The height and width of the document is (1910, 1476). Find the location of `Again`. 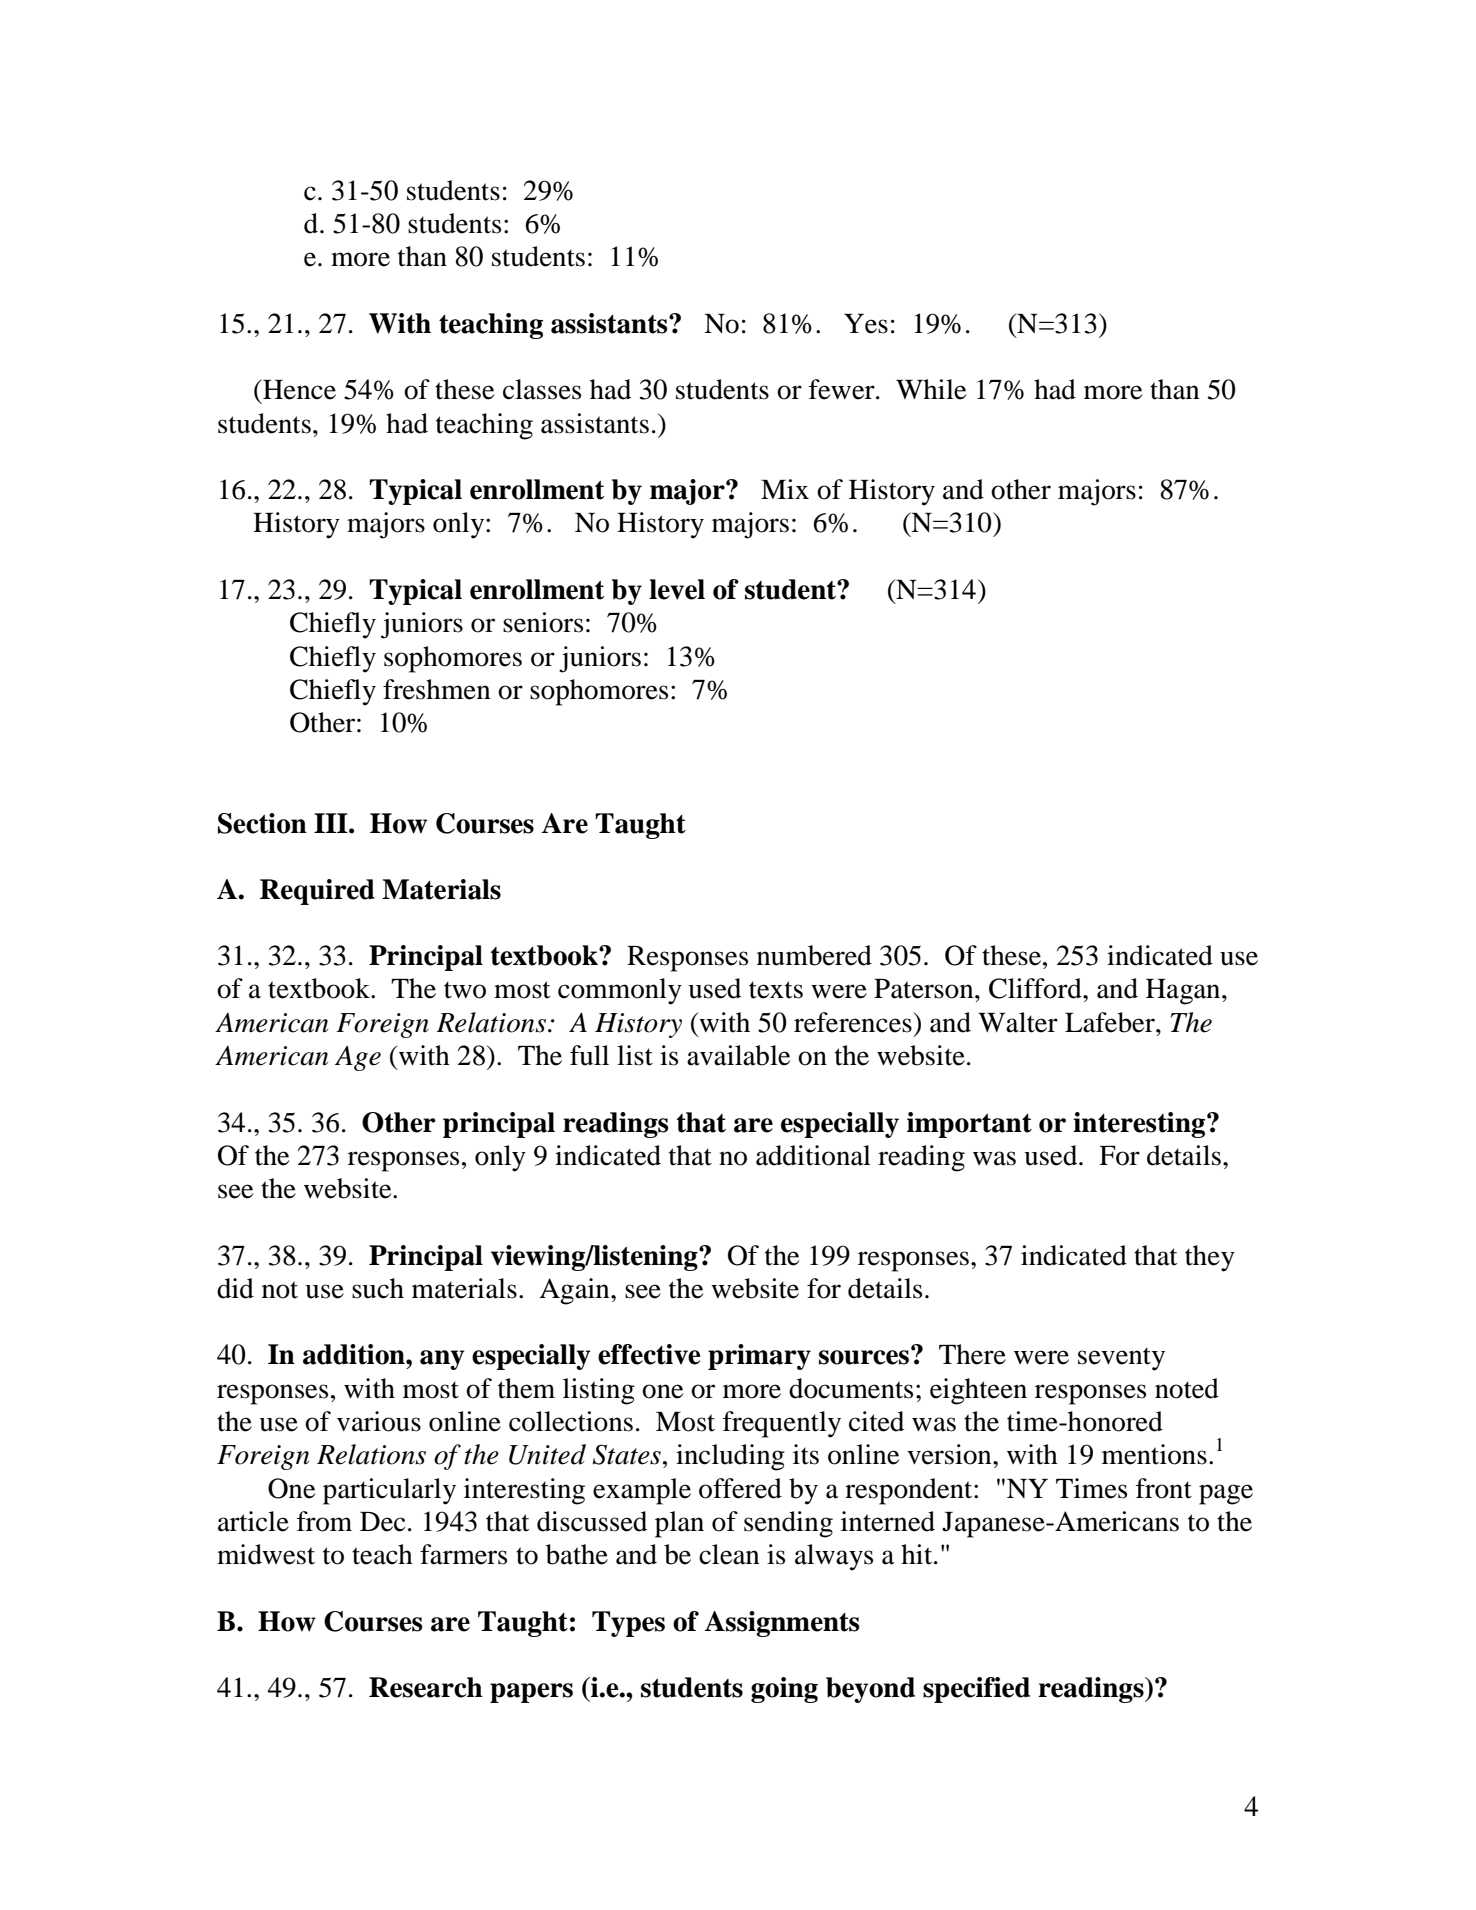

Again is located at coordinates (575, 1291).
